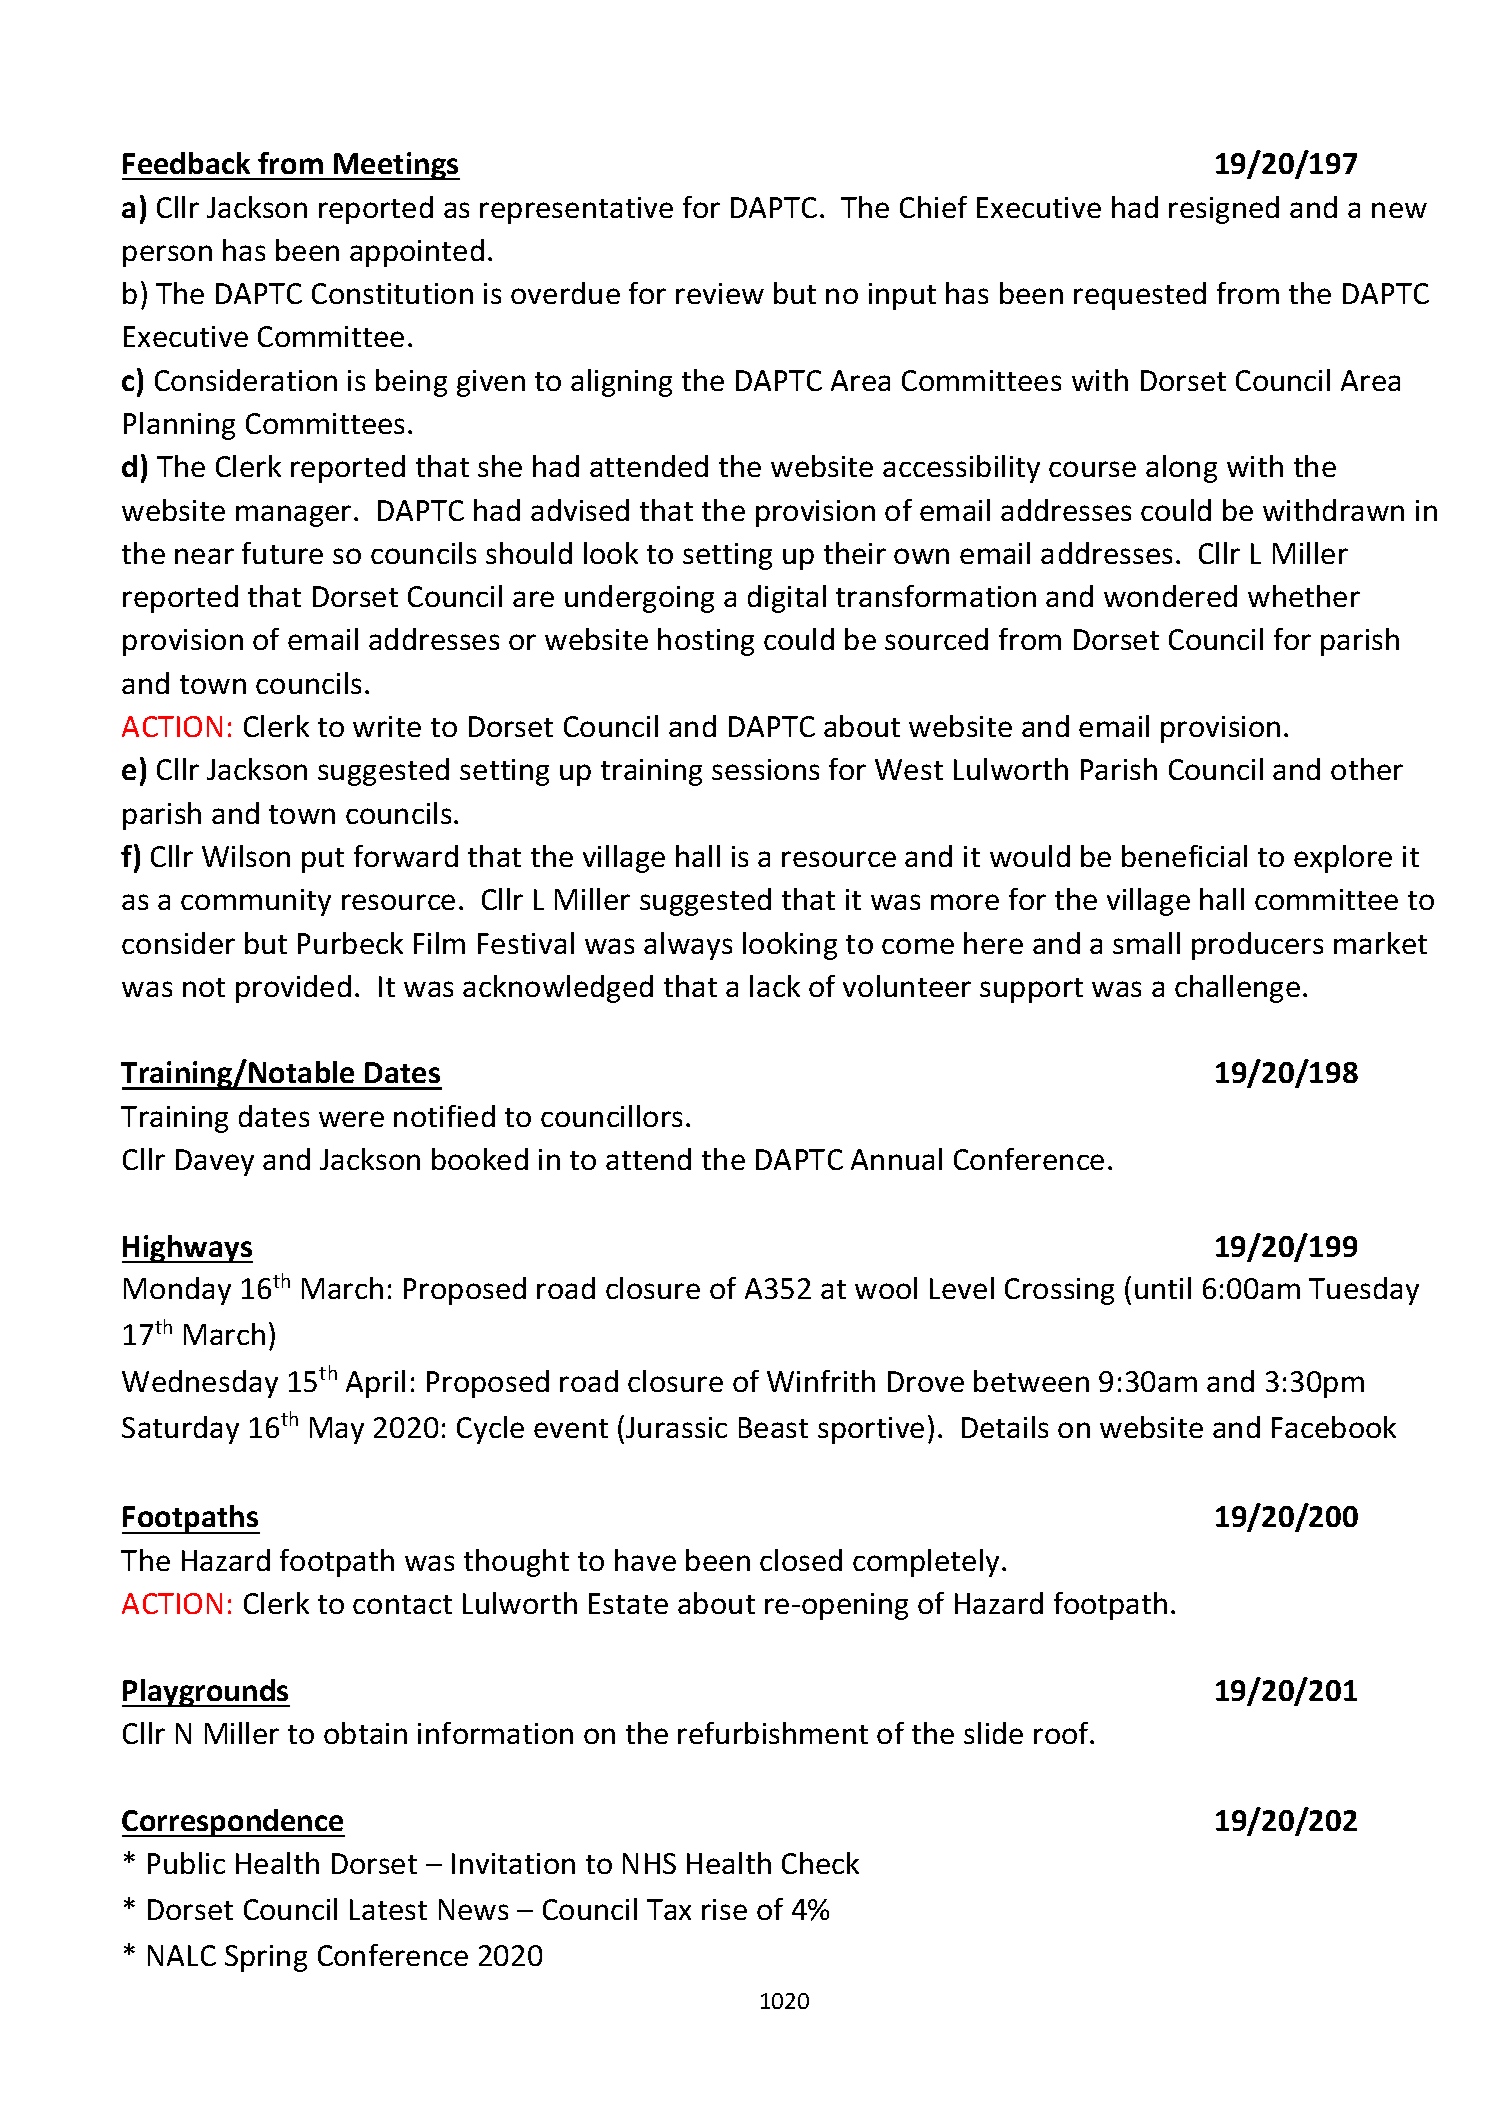 Image resolution: width=1505 pixels, height=2128 pixels. I want to click on resigned, so click(1224, 210).
